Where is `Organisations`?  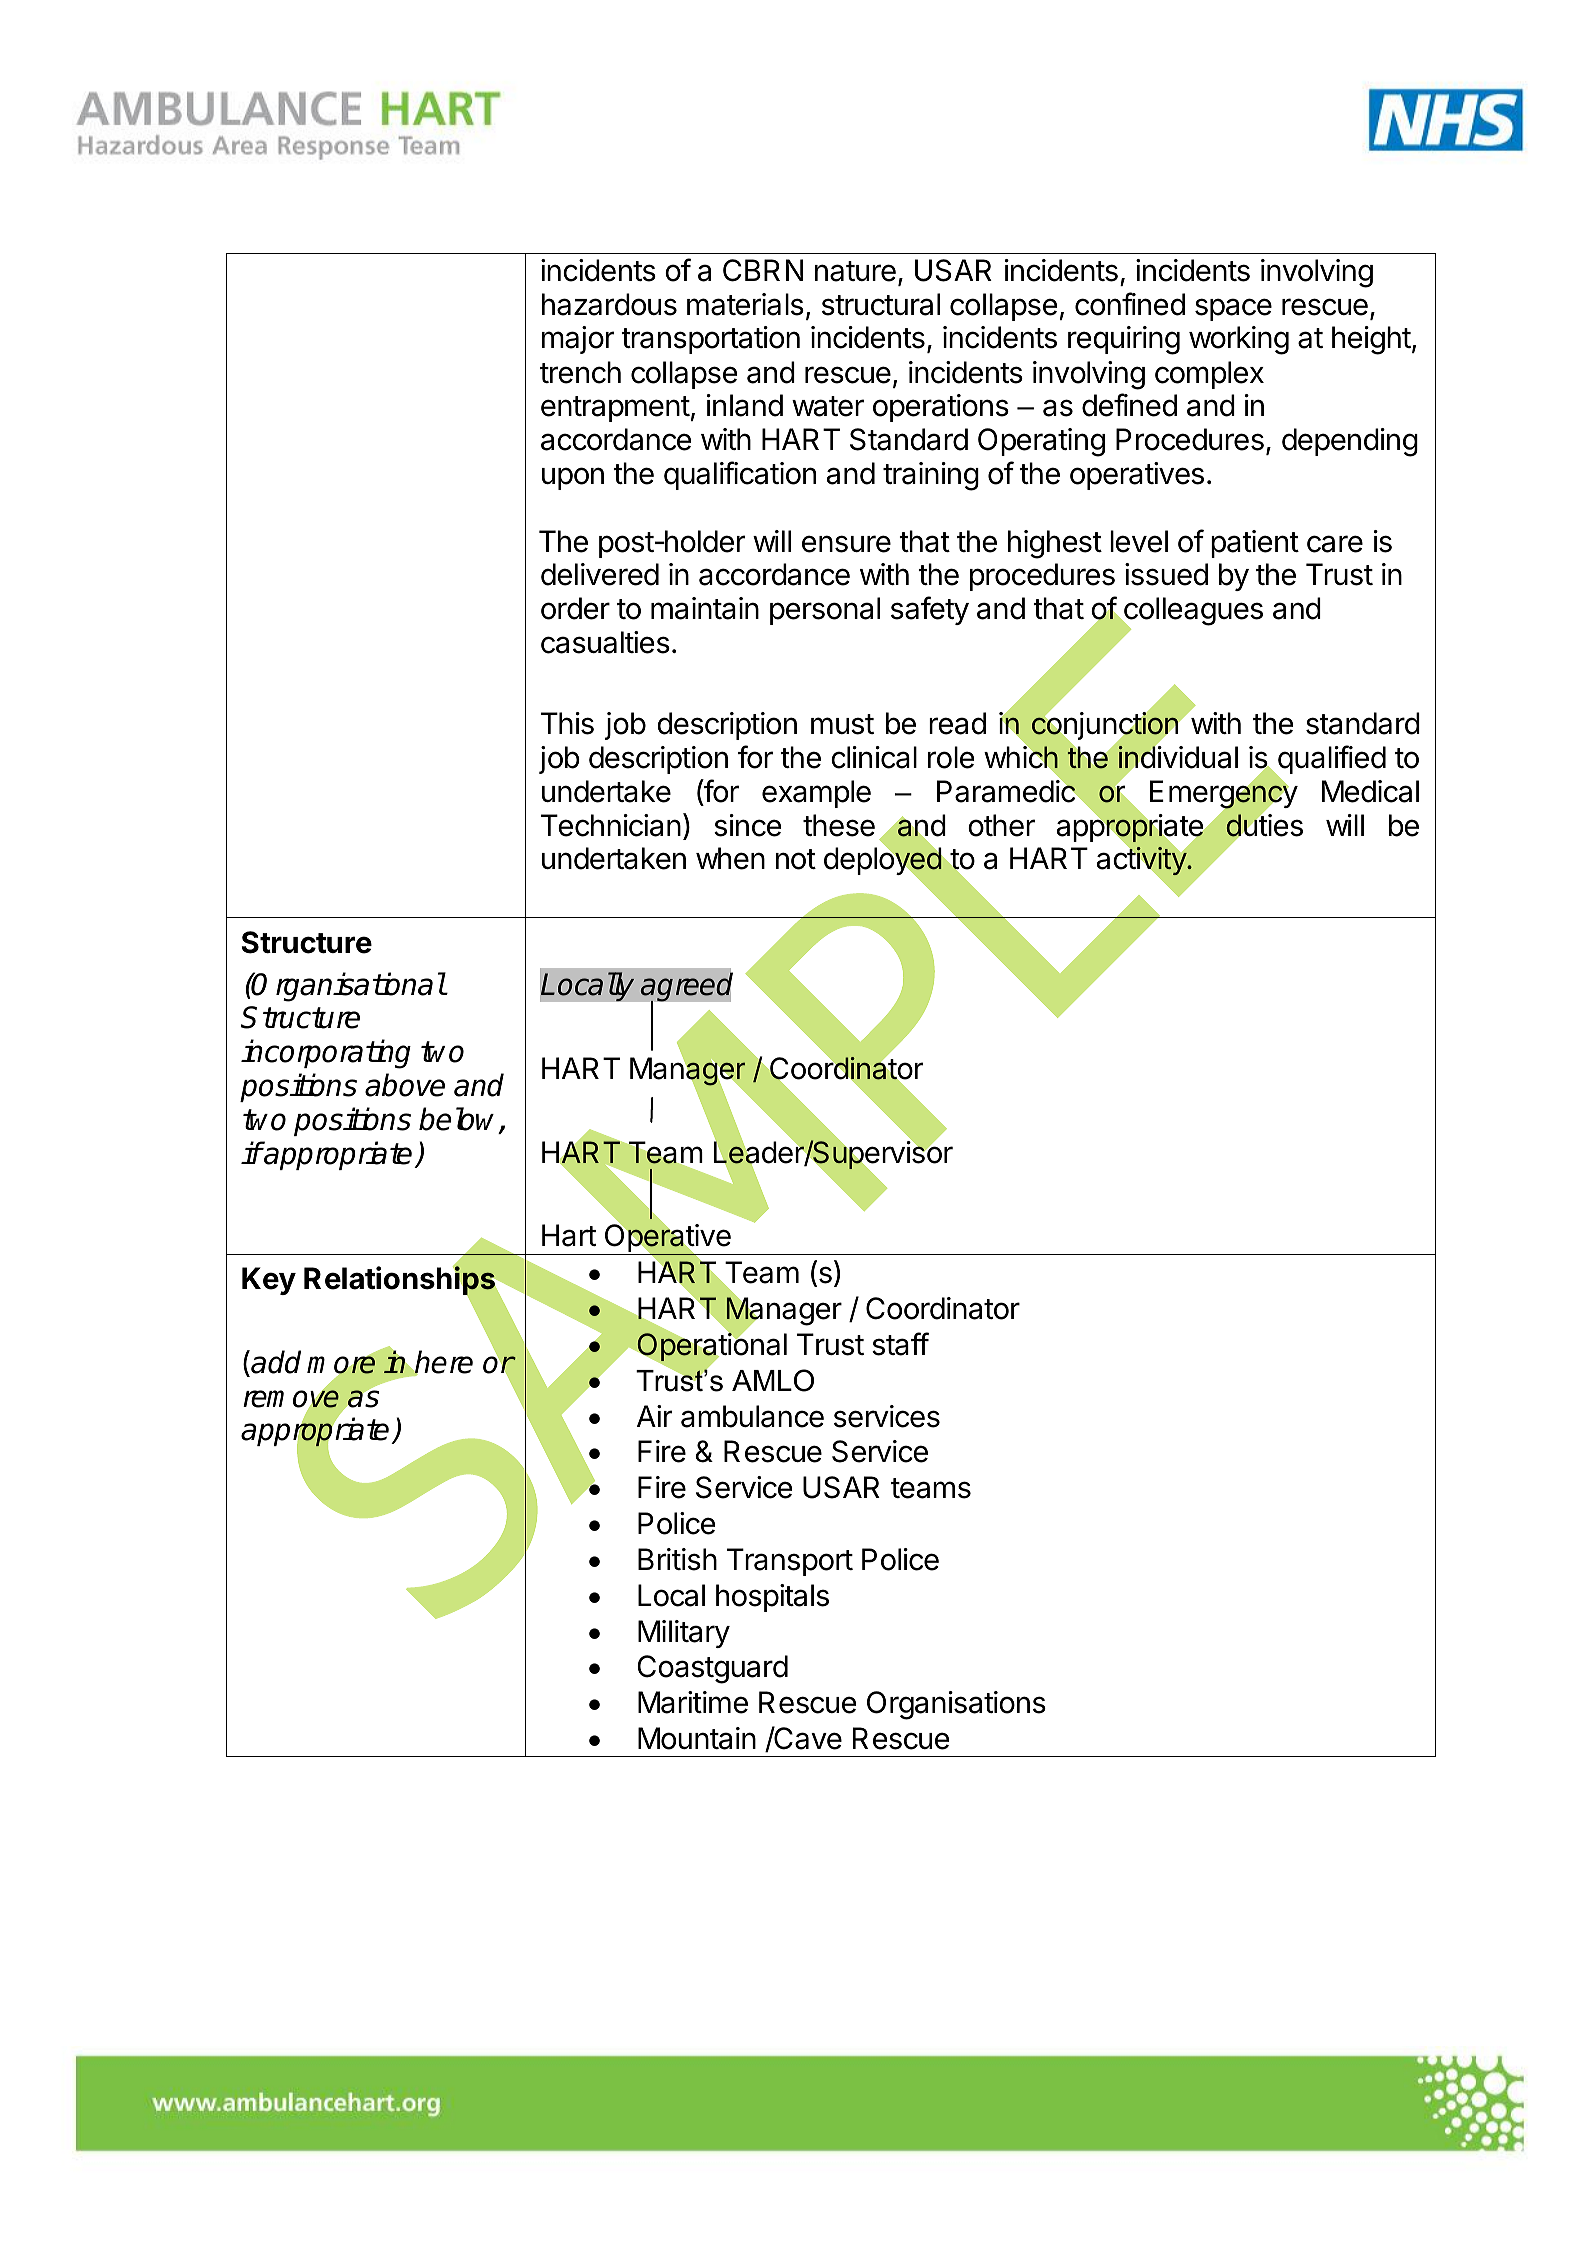 Organisations is located at coordinates (956, 1705).
